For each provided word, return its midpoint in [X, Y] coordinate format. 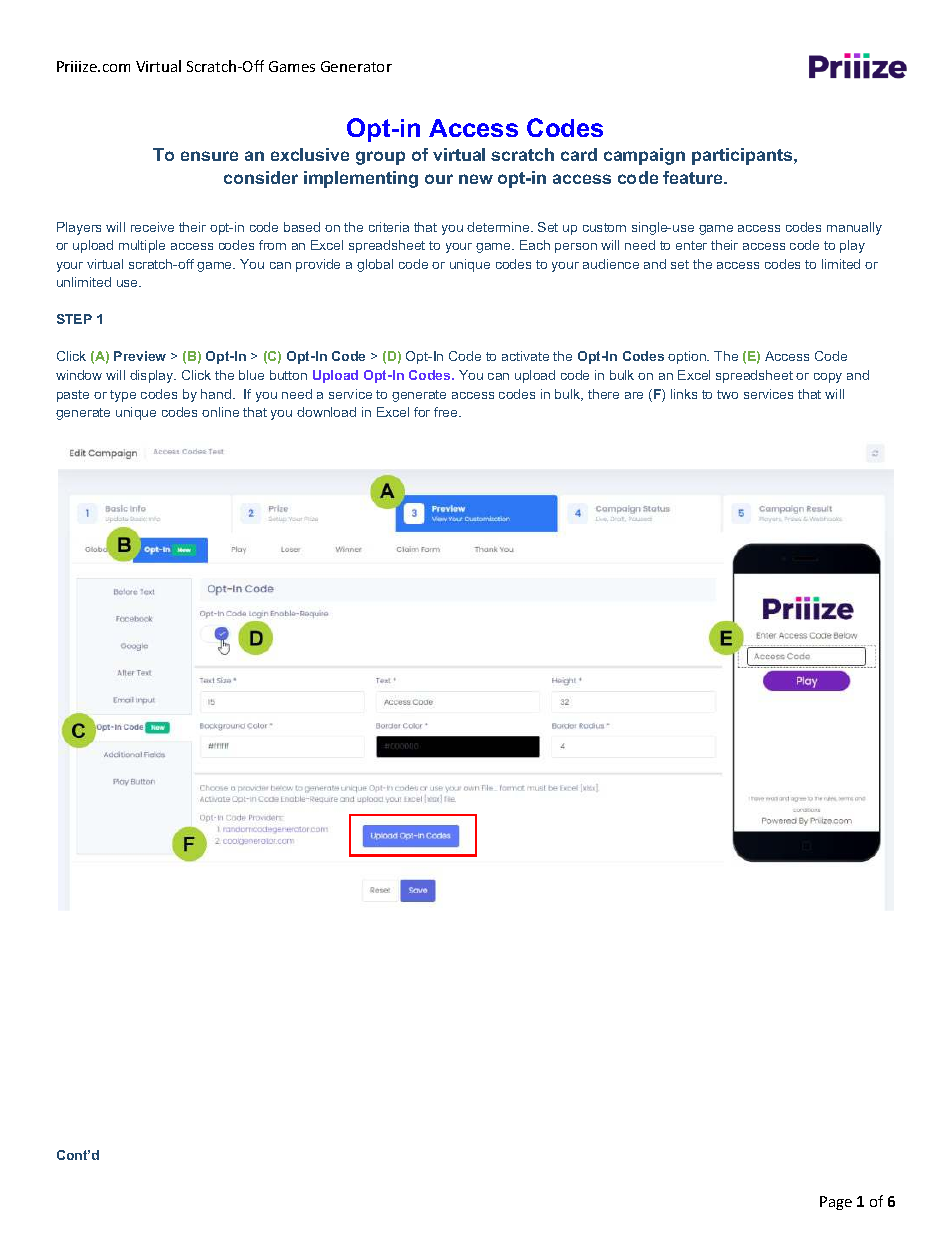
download [326, 412]
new [476, 179]
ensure [209, 156]
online [220, 412]
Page [836, 1203]
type [123, 396]
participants [743, 156]
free [447, 412]
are [634, 395]
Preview [140, 356]
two [727, 394]
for [422, 412]
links [684, 394]
